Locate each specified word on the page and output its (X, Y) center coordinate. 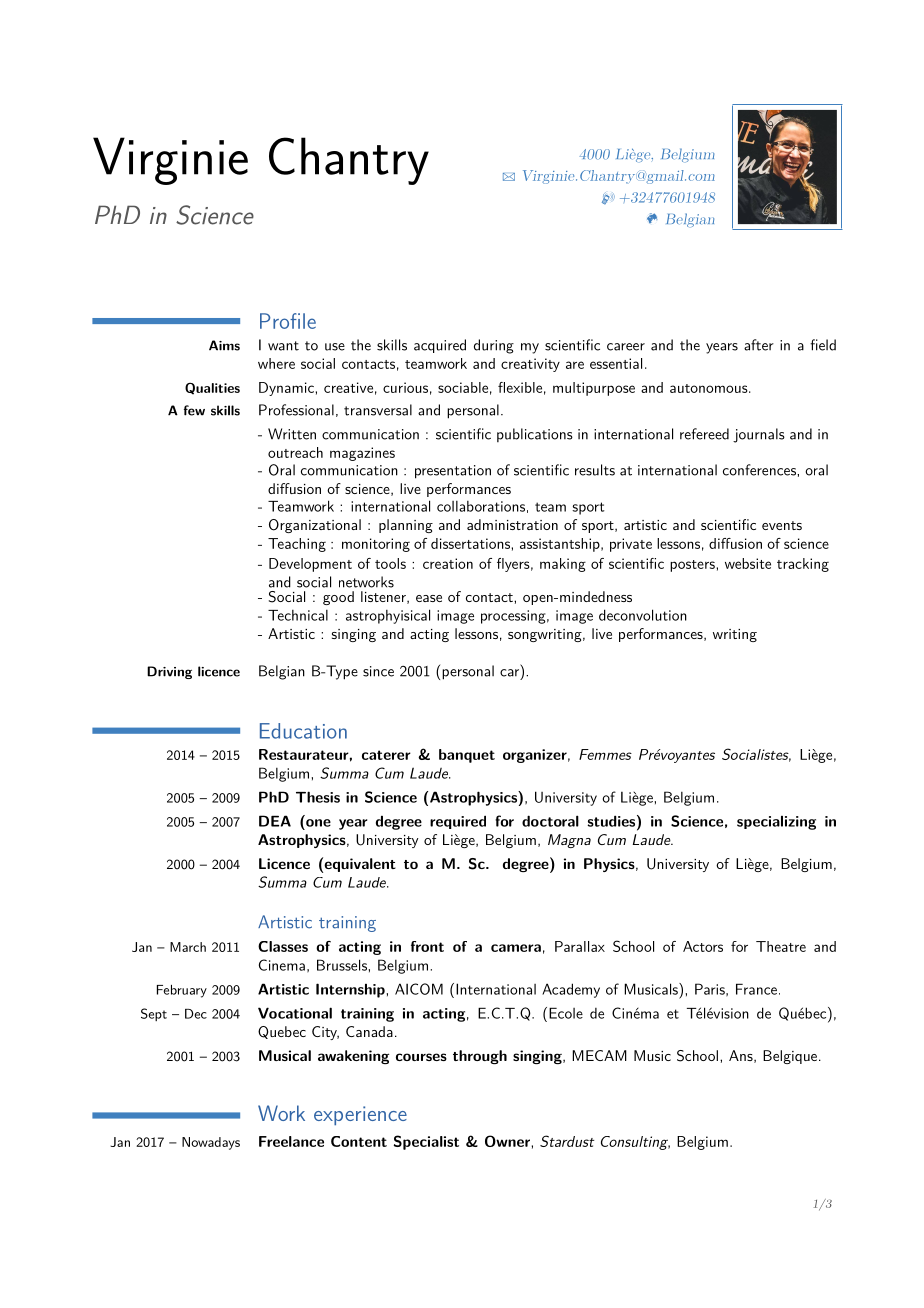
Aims (224, 345)
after (759, 345)
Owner (507, 1141)
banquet (467, 756)
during (494, 346)
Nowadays (211, 1143)
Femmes (605, 754)
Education (303, 731)
